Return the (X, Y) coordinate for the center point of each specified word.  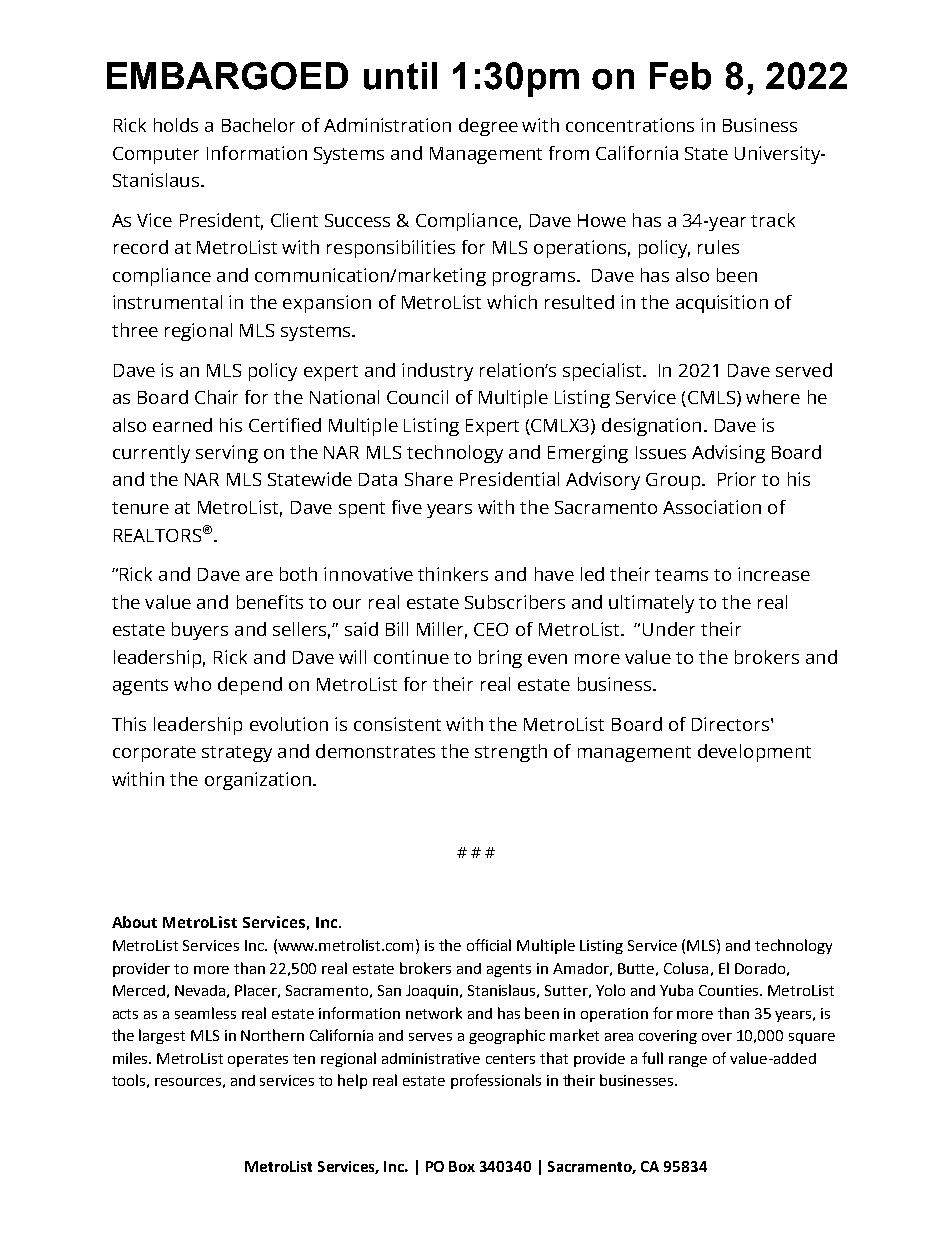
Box (462, 1166)
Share (429, 479)
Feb (680, 76)
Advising (728, 454)
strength (511, 753)
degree (488, 127)
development (754, 753)
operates (258, 1060)
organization (259, 781)
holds (176, 125)
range (688, 1061)
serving (227, 454)
